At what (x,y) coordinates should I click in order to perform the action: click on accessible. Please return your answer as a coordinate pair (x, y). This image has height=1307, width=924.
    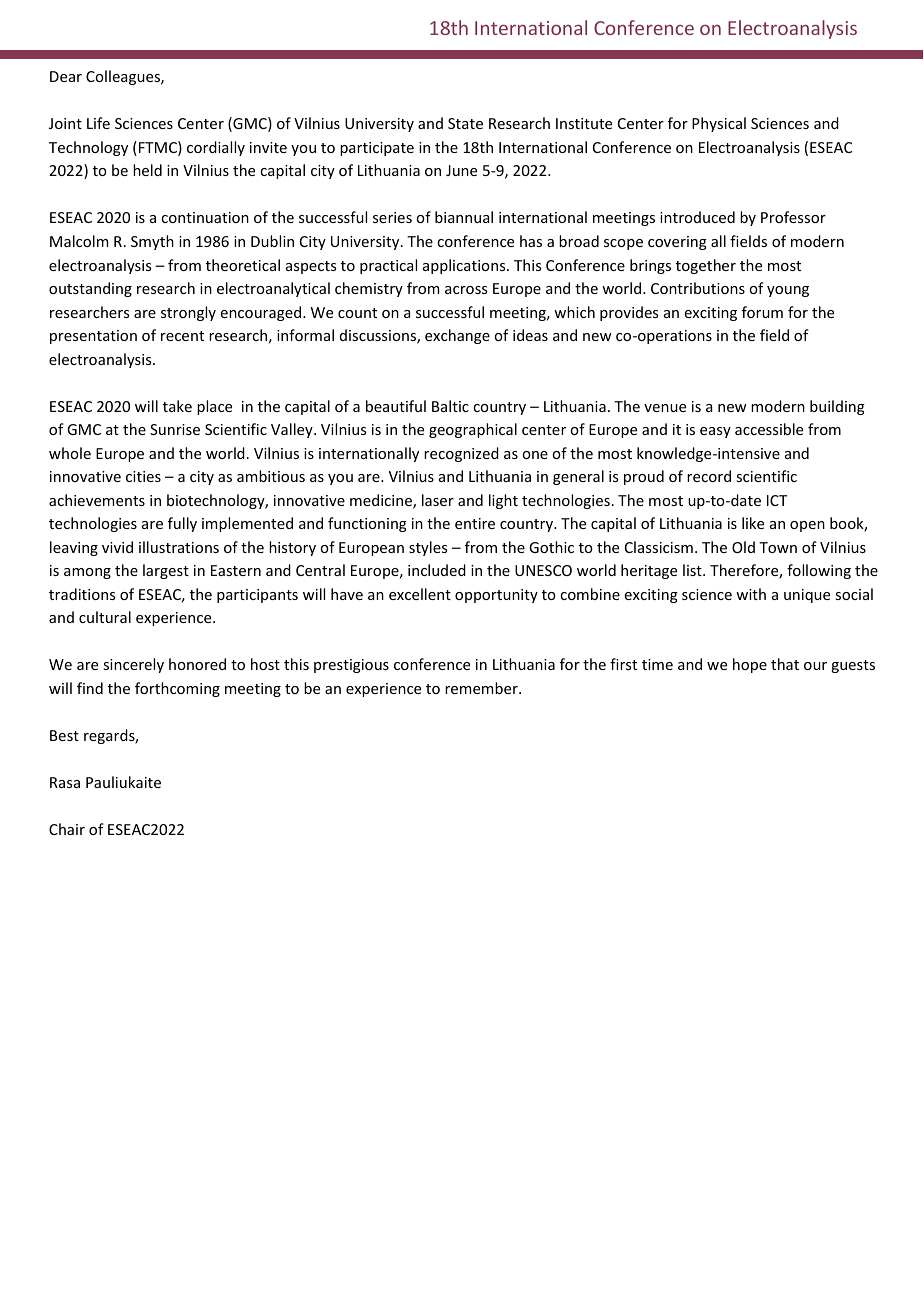
    Looking at the image, I should click on (769, 429).
